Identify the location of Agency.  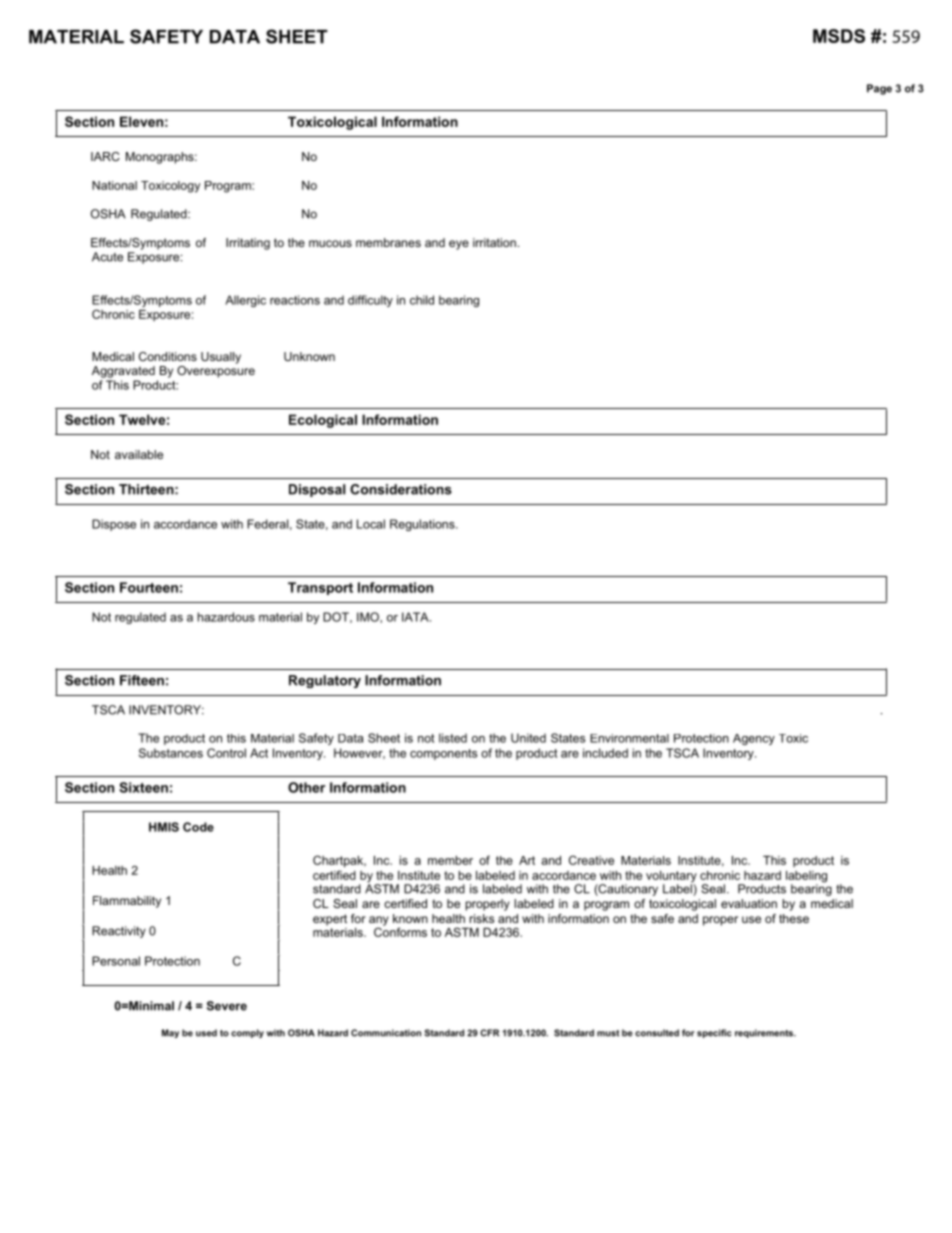
(754, 739).
